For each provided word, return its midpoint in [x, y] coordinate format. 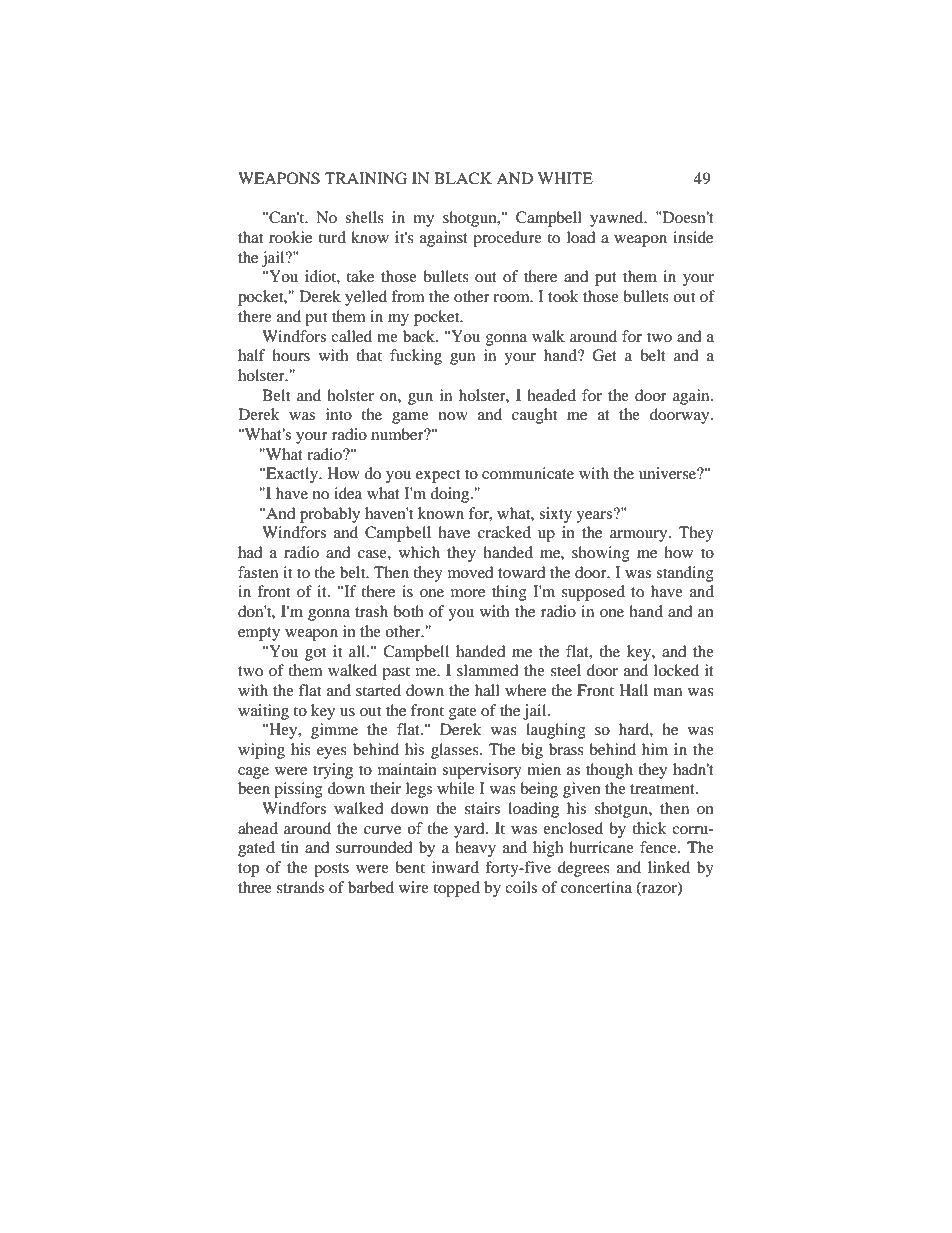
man [667, 692]
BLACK [463, 178]
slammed [487, 670]
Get [604, 355]
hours [291, 355]
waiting [263, 712]
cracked [504, 532]
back [420, 336]
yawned [618, 219]
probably [330, 515]
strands [300, 887]
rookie [290, 237]
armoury [640, 536]
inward [455, 867]
